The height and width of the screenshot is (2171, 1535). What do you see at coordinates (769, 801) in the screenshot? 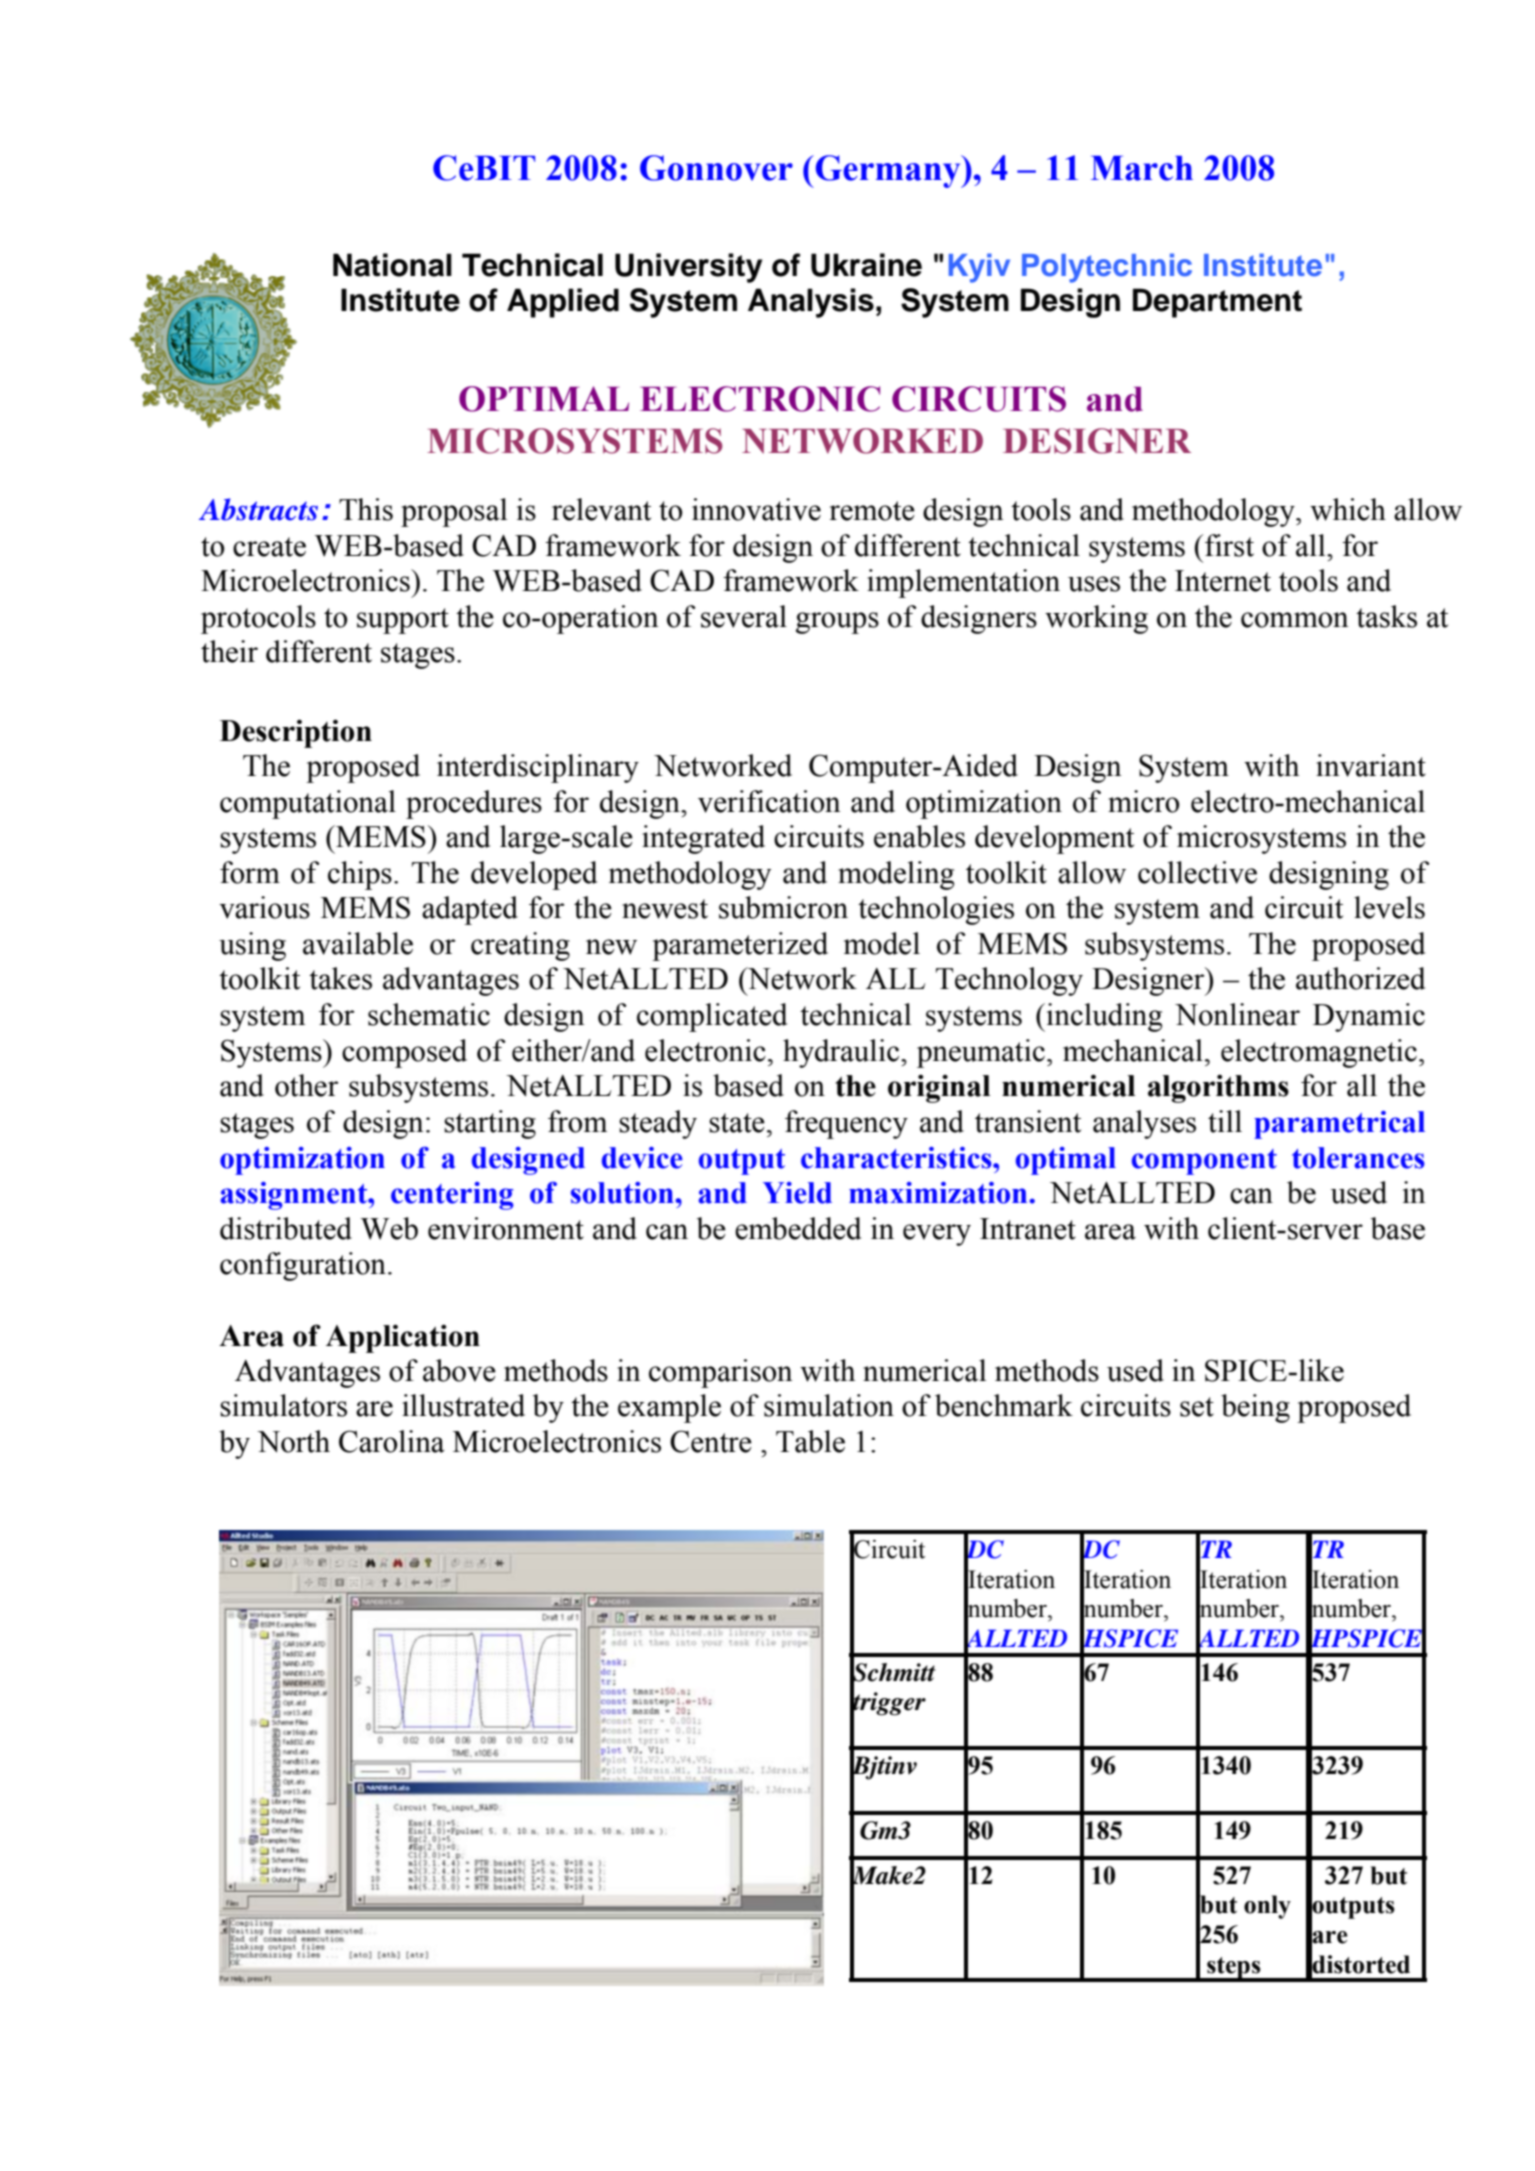
I see `verification` at bounding box center [769, 801].
